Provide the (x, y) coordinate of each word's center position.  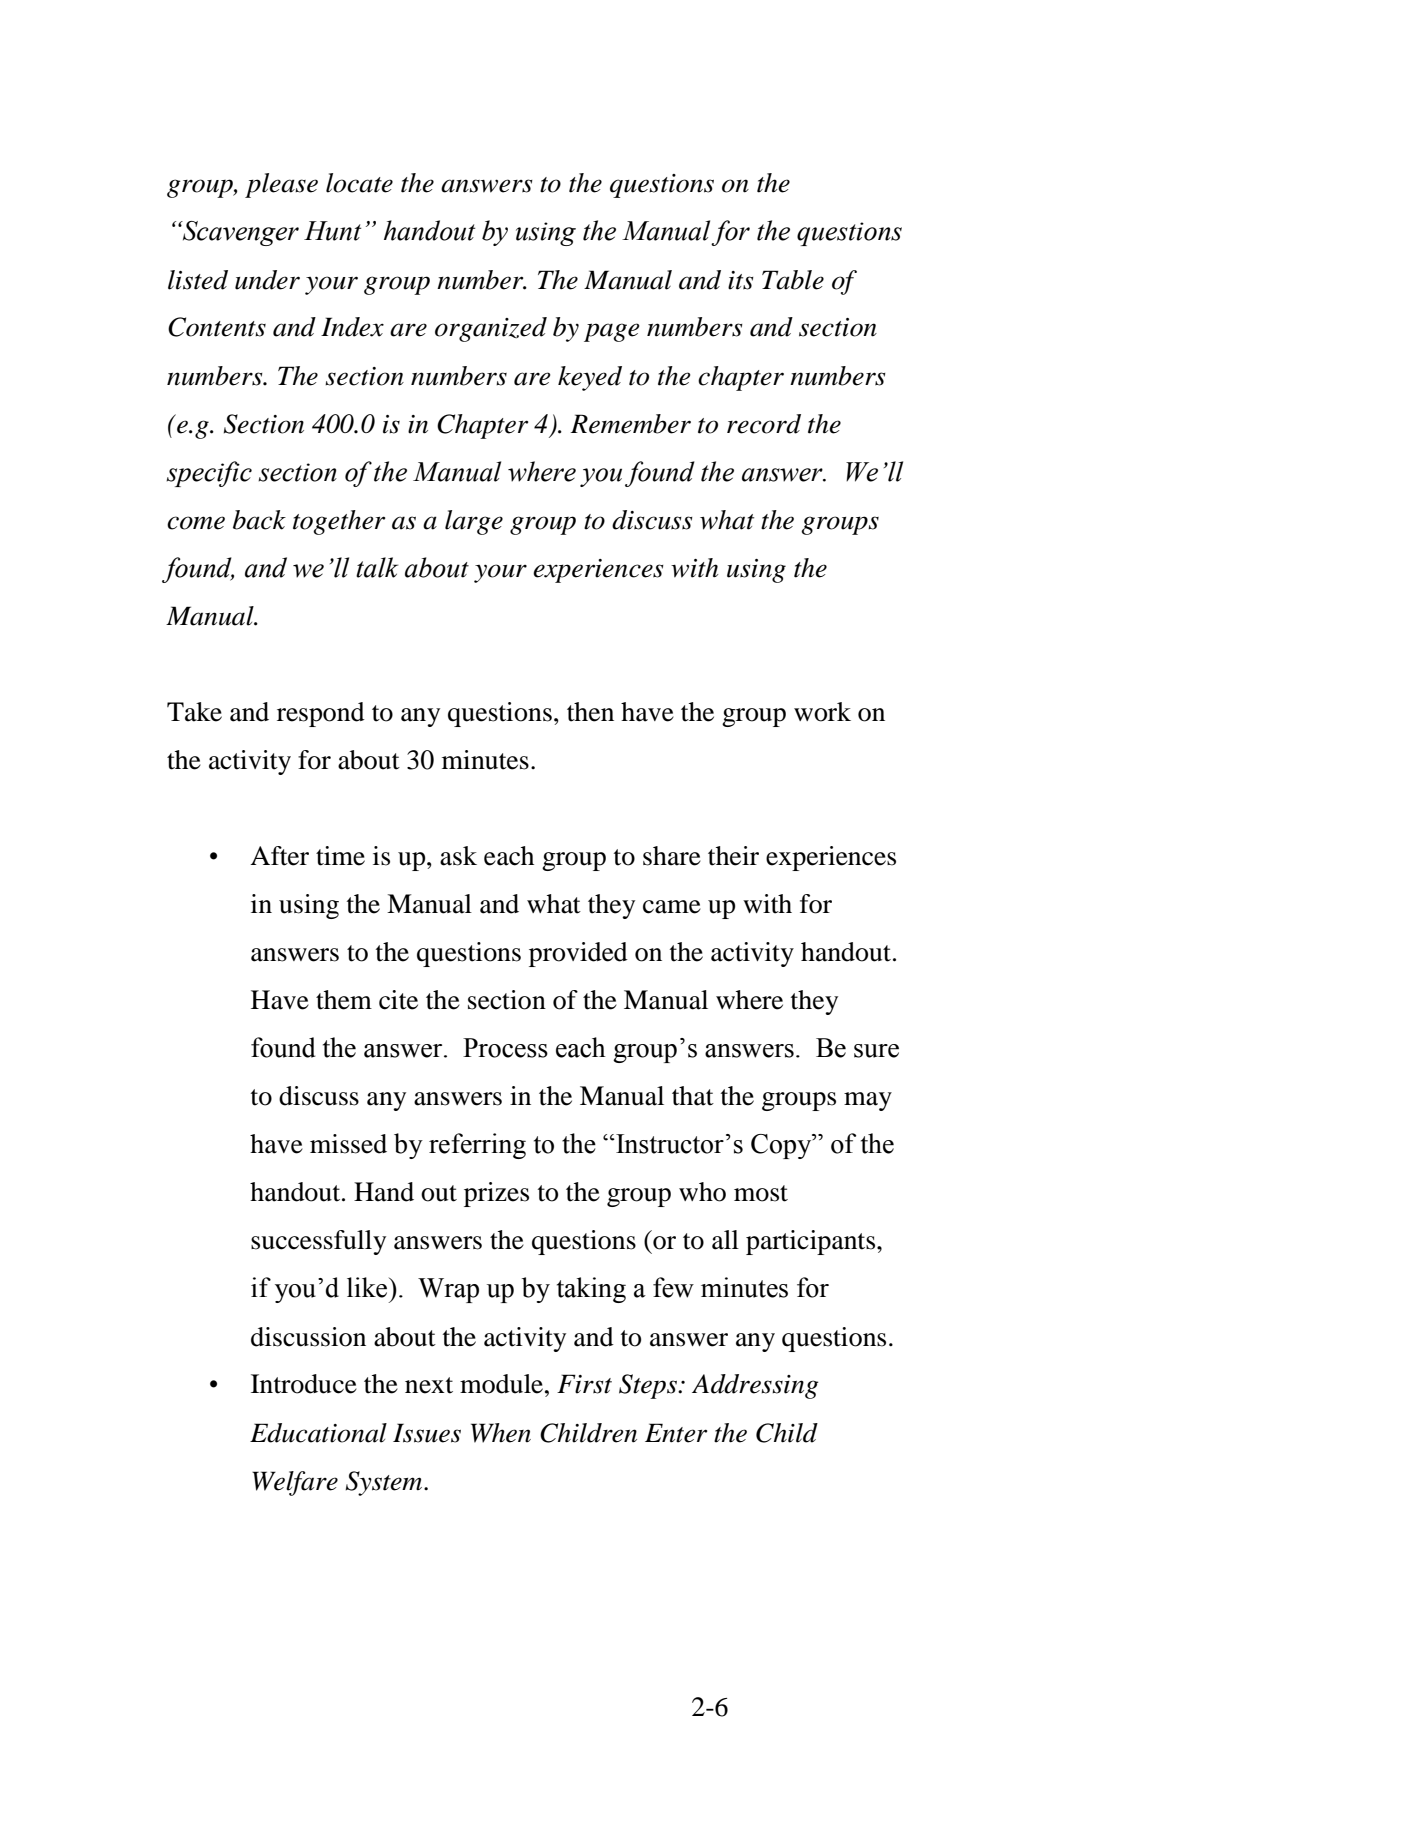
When (501, 1433)
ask (458, 856)
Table (793, 280)
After (279, 856)
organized (491, 329)
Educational (318, 1433)
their (733, 856)
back (259, 520)
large (474, 522)
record (764, 424)
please (281, 185)
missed (348, 1144)
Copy (782, 1146)
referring (477, 1146)
